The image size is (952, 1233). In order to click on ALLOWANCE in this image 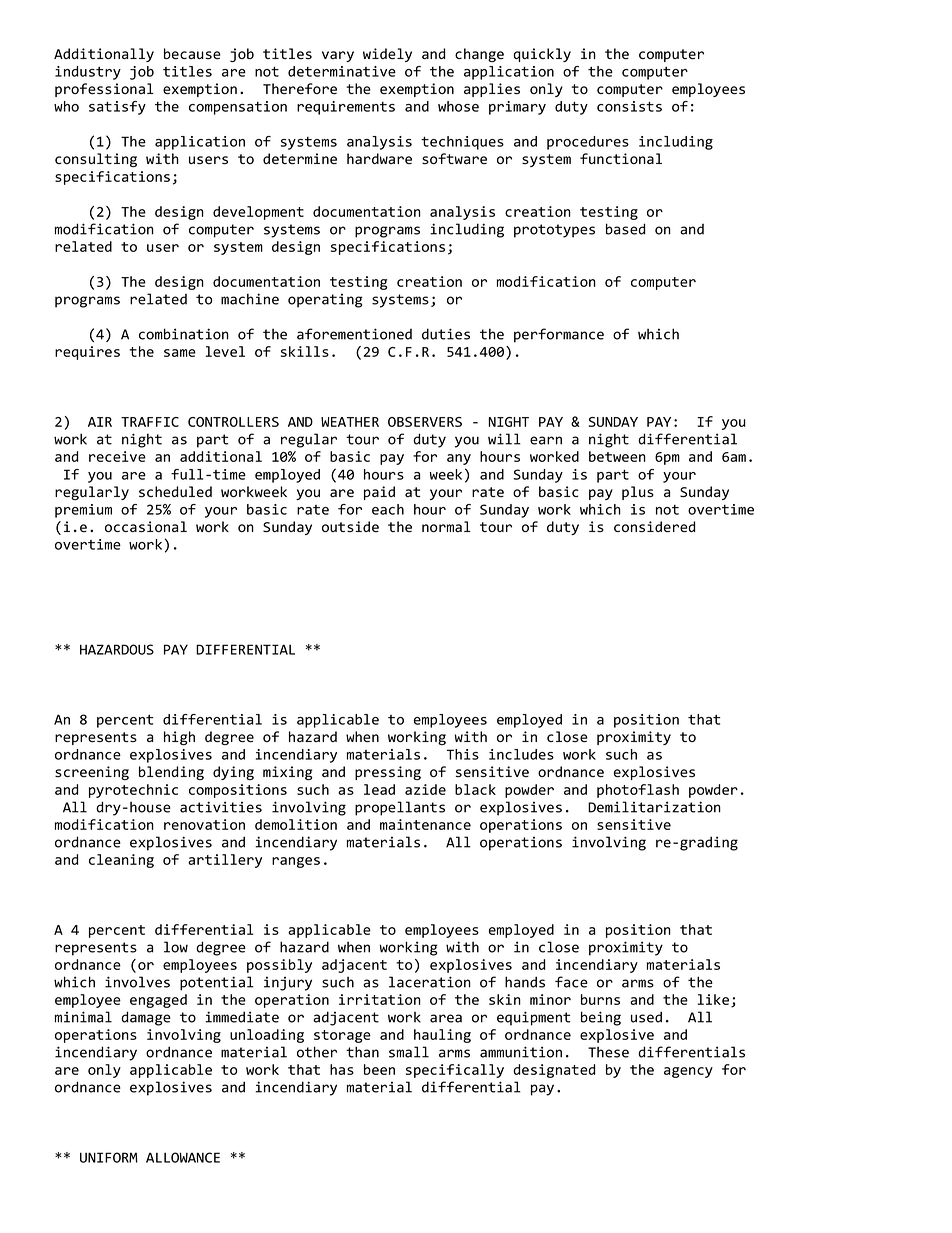, I will do `click(183, 1157)`.
